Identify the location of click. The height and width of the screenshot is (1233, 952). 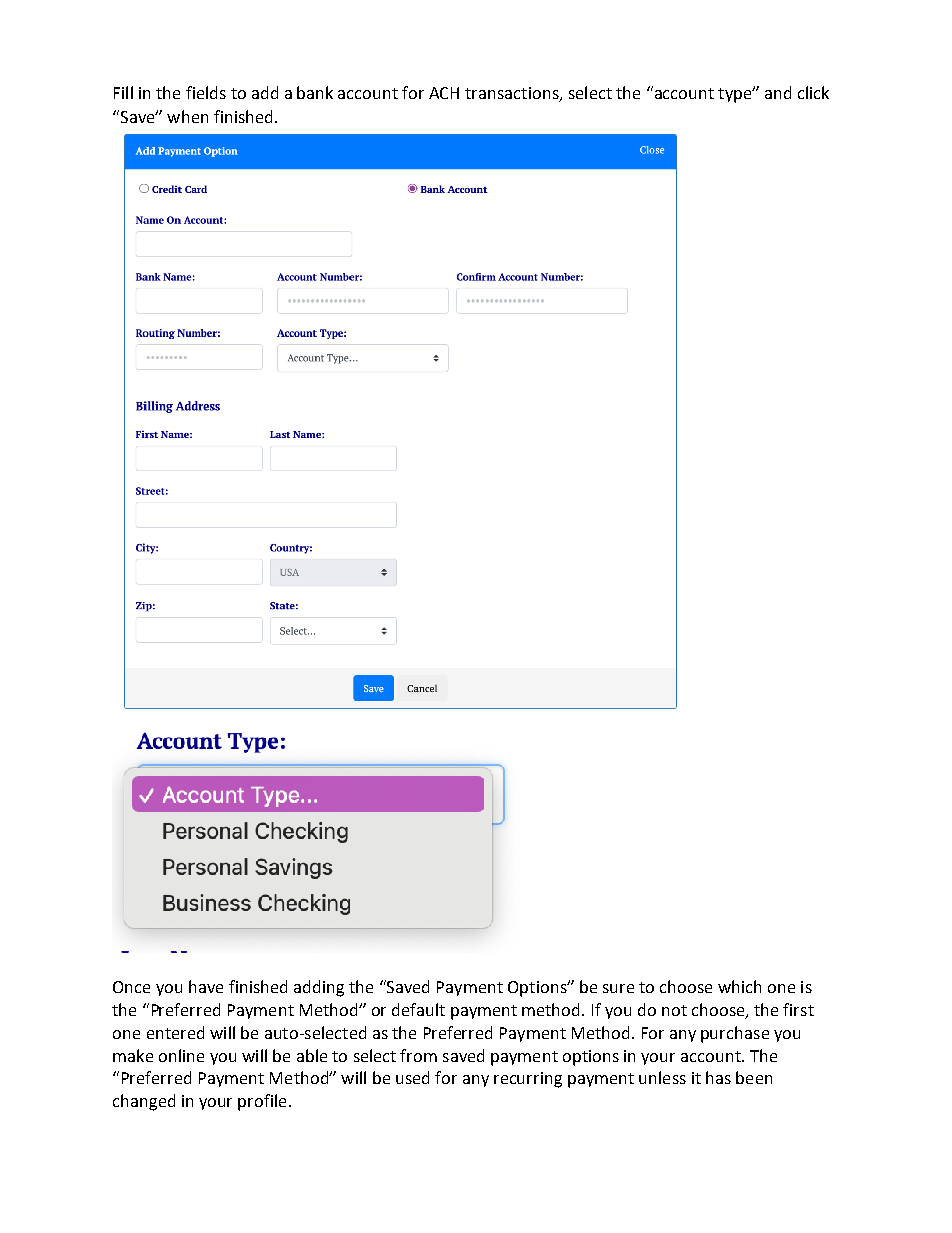
(813, 92).
